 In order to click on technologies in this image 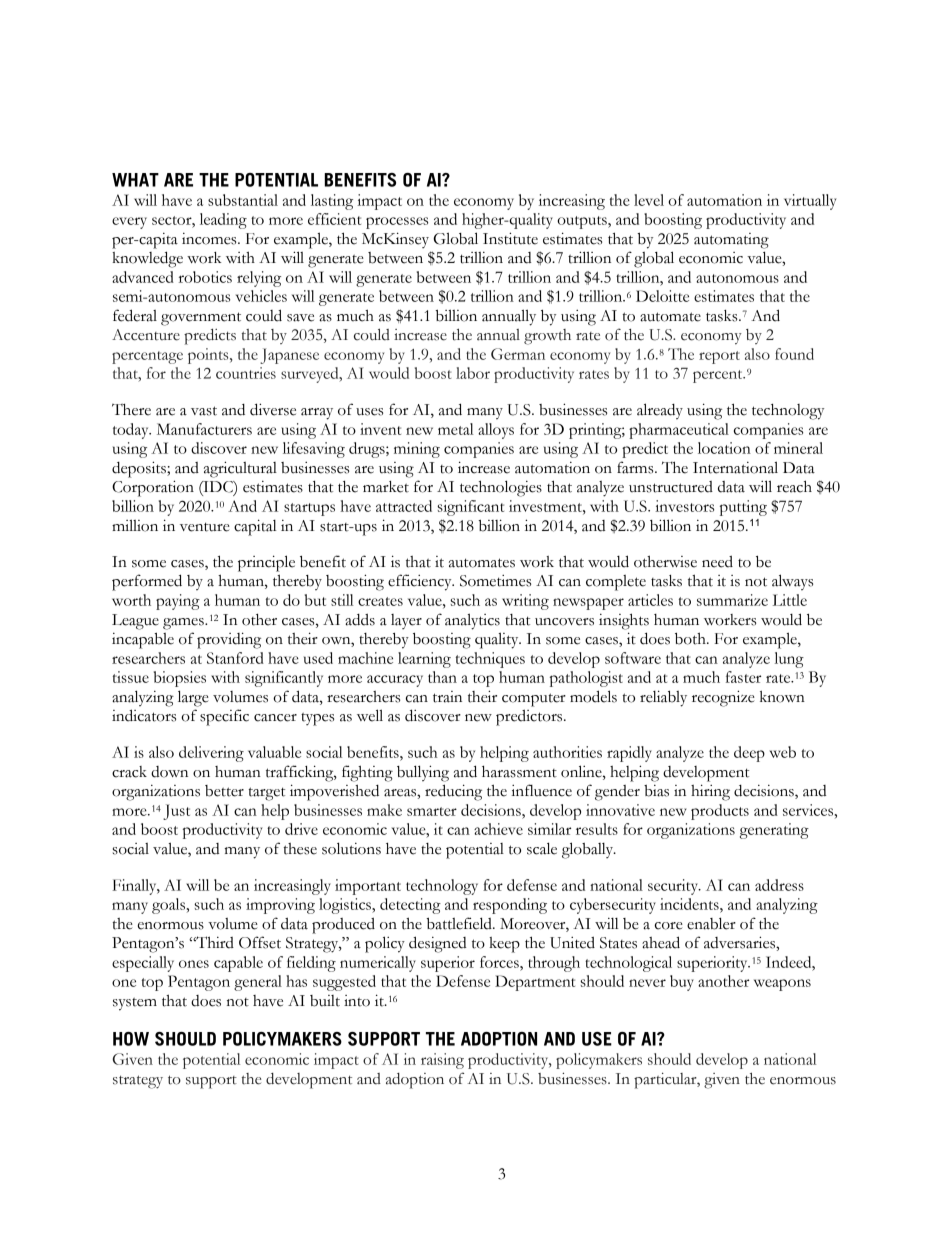, I will do `click(501, 488)`.
